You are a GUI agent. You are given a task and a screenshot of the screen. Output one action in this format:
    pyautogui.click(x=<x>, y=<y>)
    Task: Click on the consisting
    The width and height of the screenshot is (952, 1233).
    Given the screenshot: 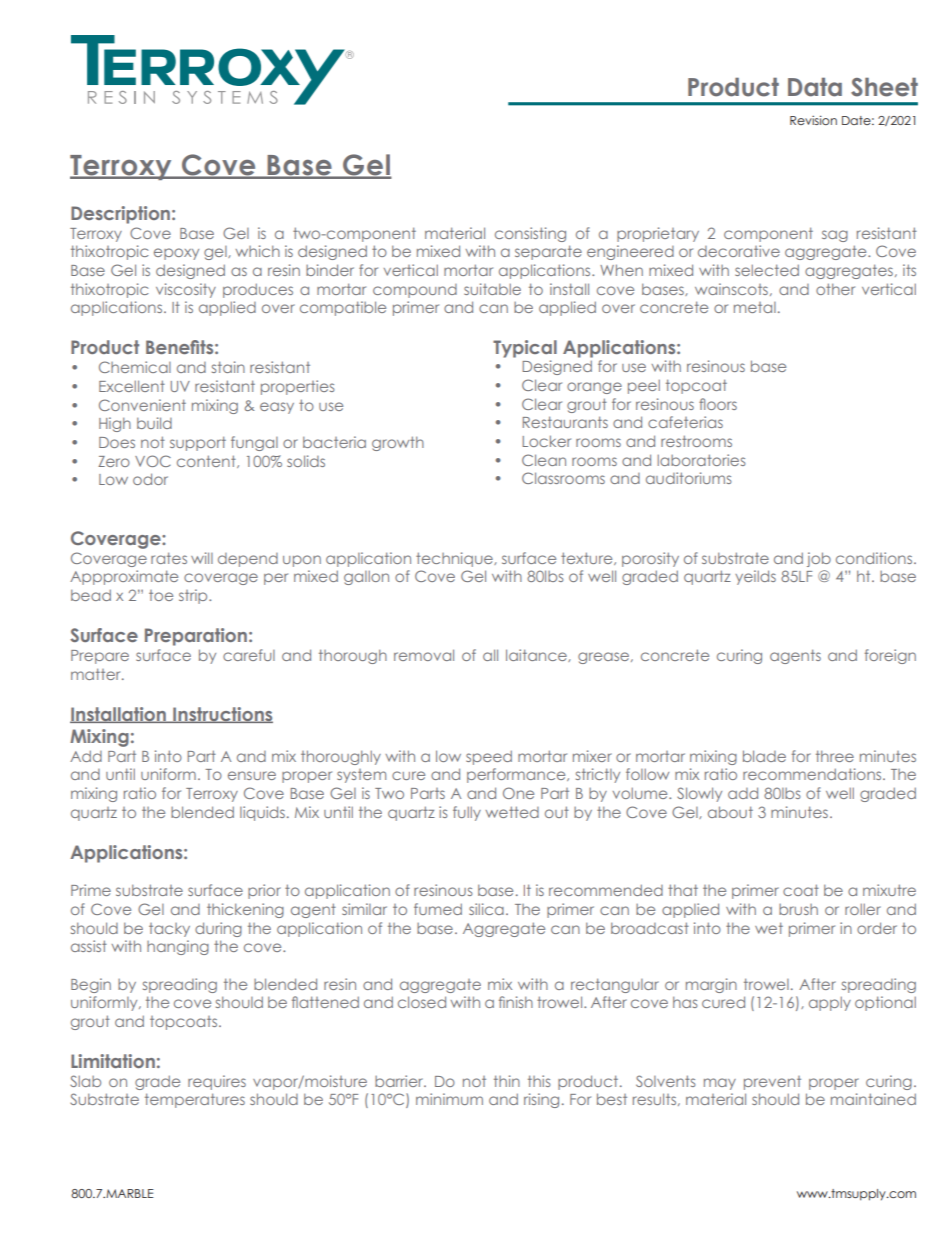 What is the action you would take?
    pyautogui.click(x=530, y=234)
